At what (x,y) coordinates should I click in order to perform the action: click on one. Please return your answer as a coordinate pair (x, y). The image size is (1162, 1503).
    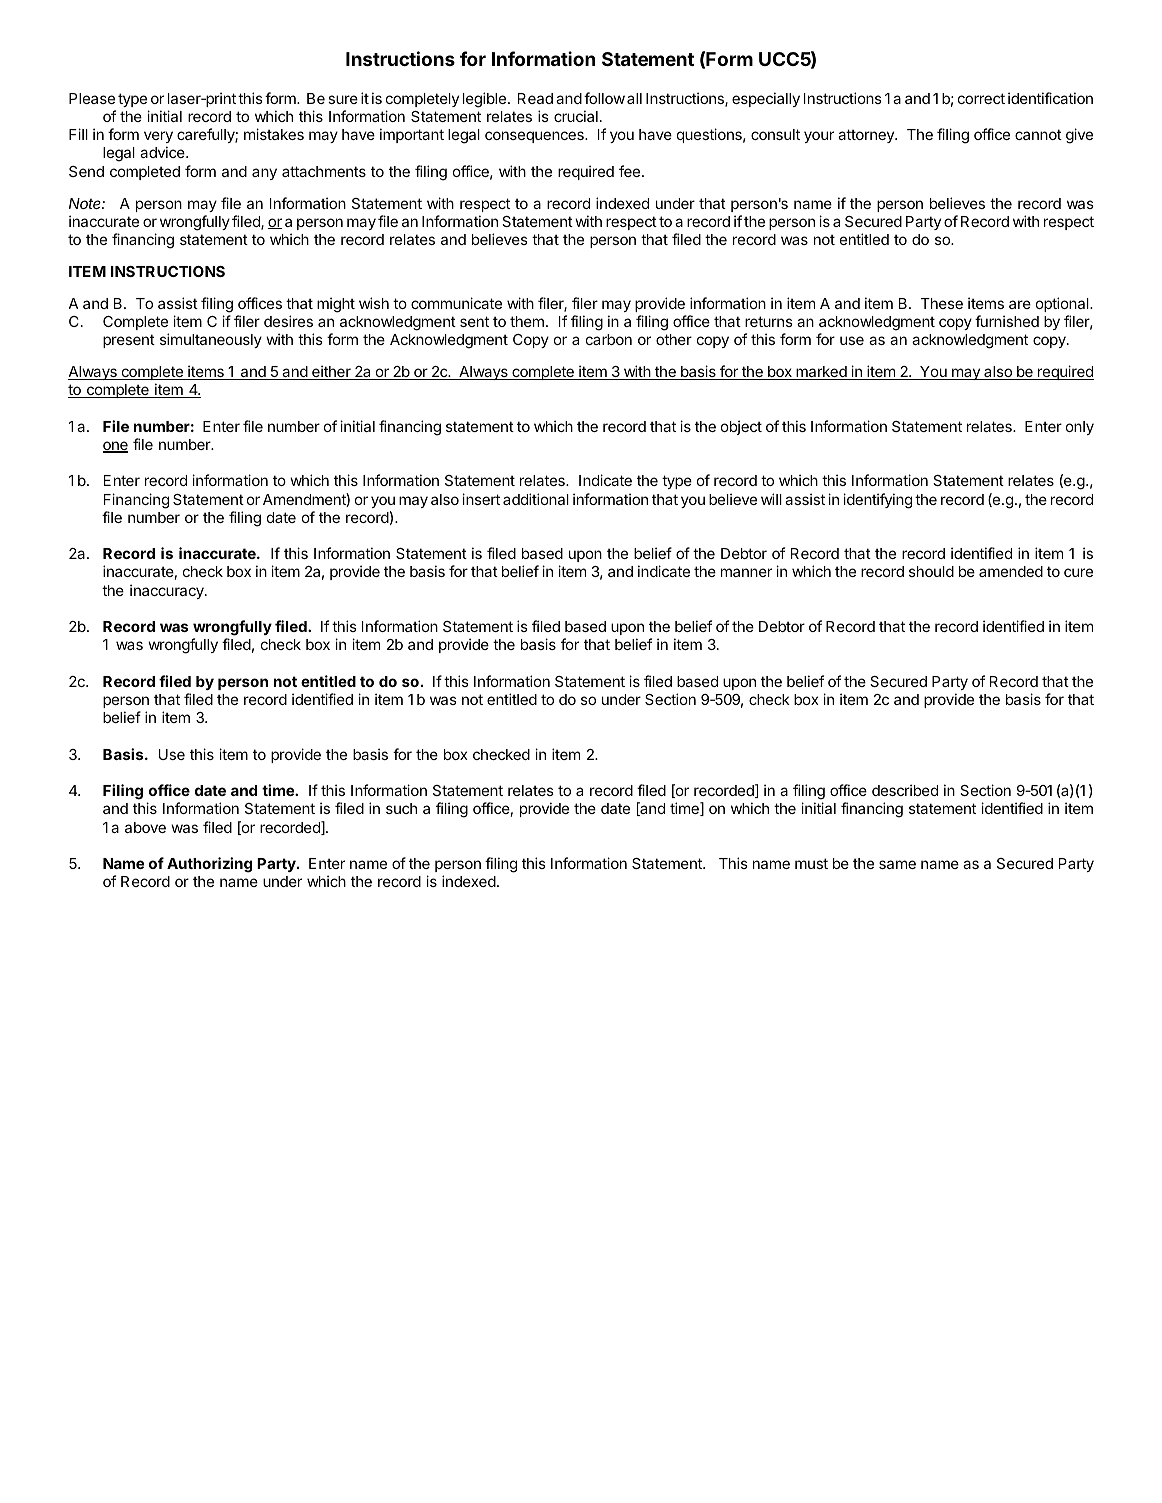
    Looking at the image, I should click on (115, 447).
